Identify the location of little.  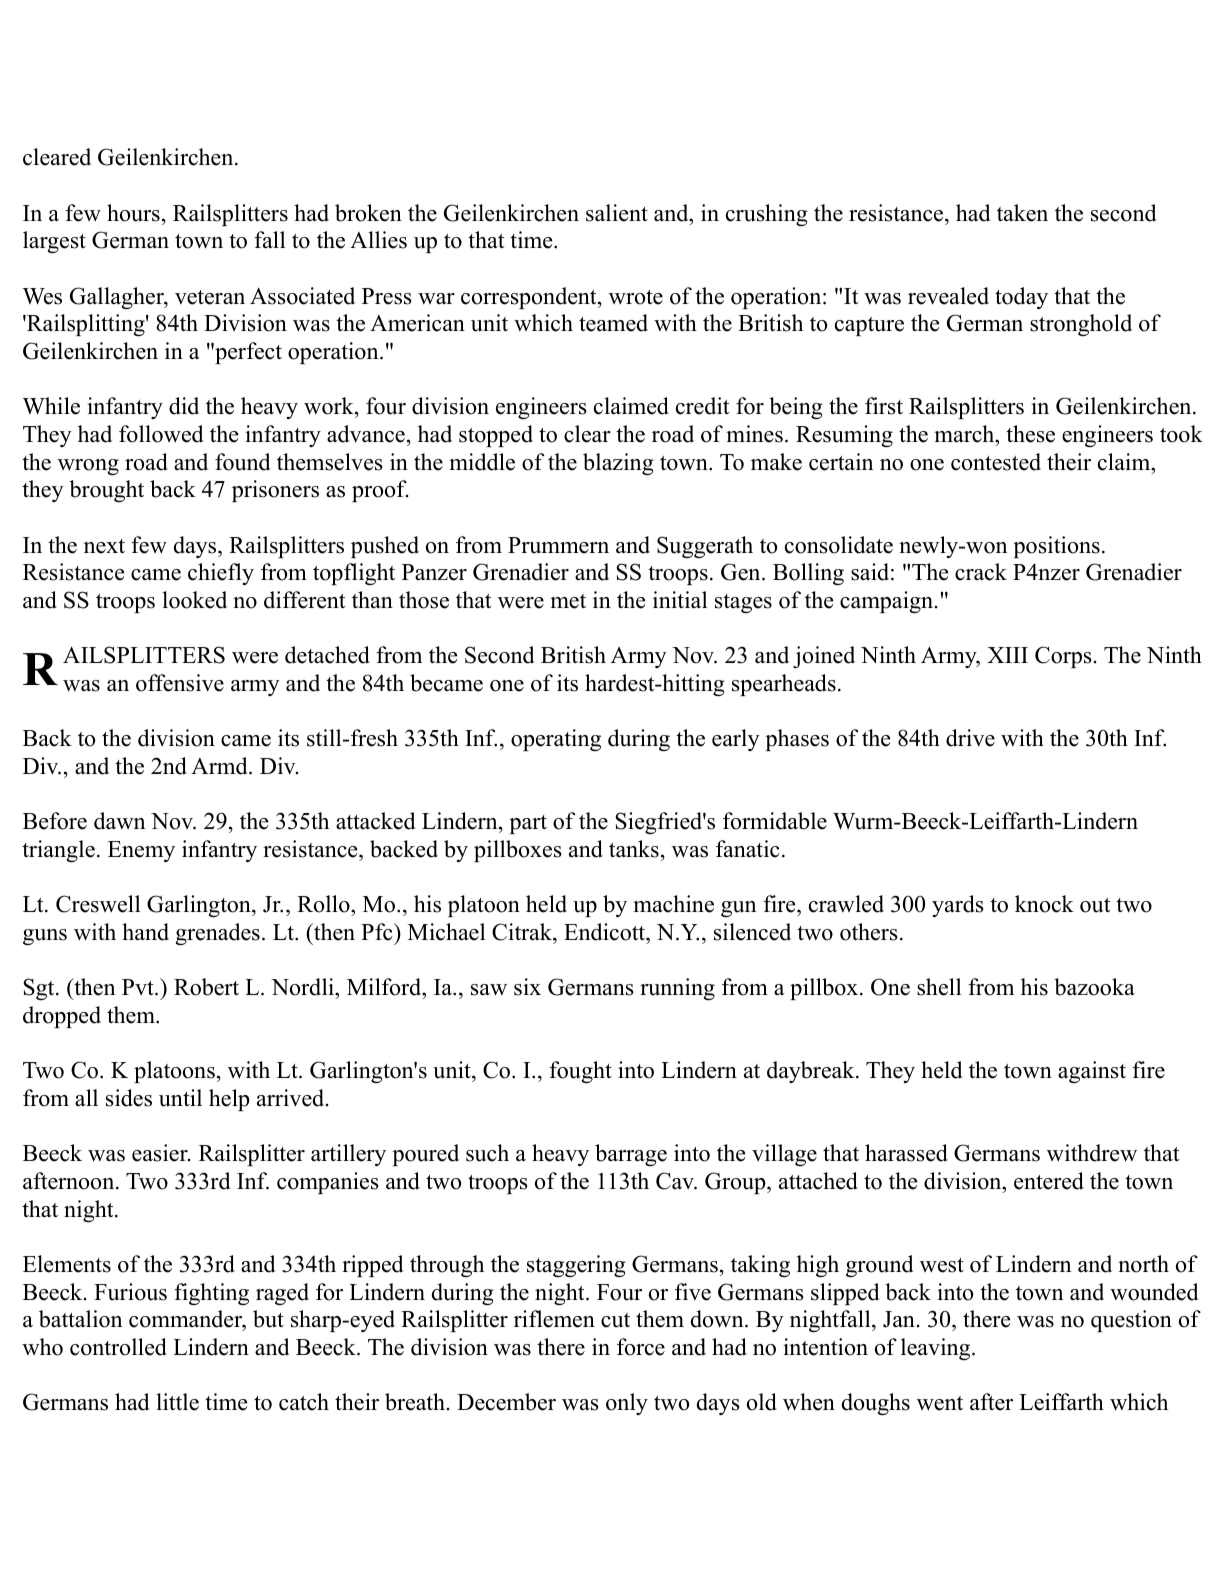
(177, 1402).
